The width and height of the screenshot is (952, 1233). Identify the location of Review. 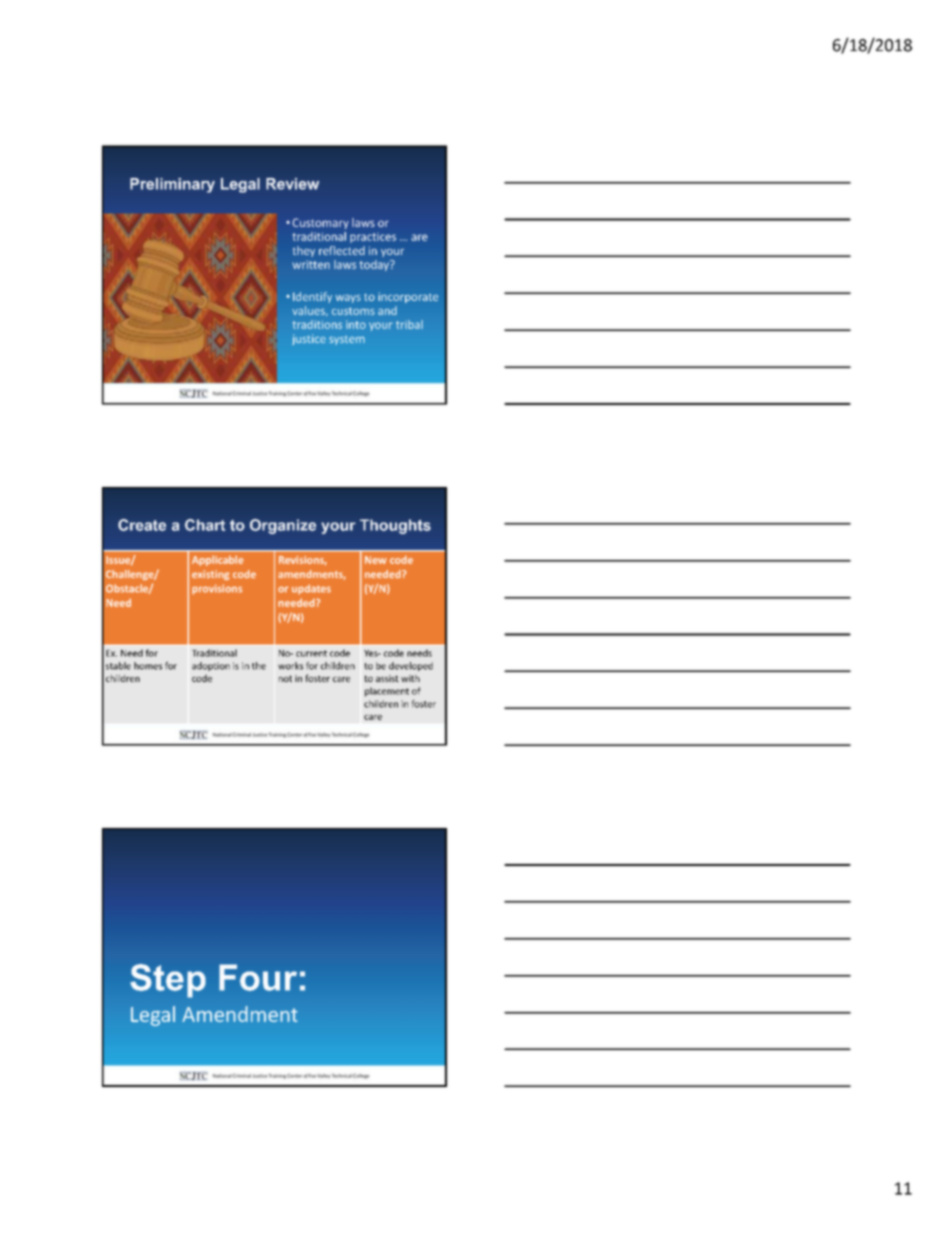
(292, 184).
